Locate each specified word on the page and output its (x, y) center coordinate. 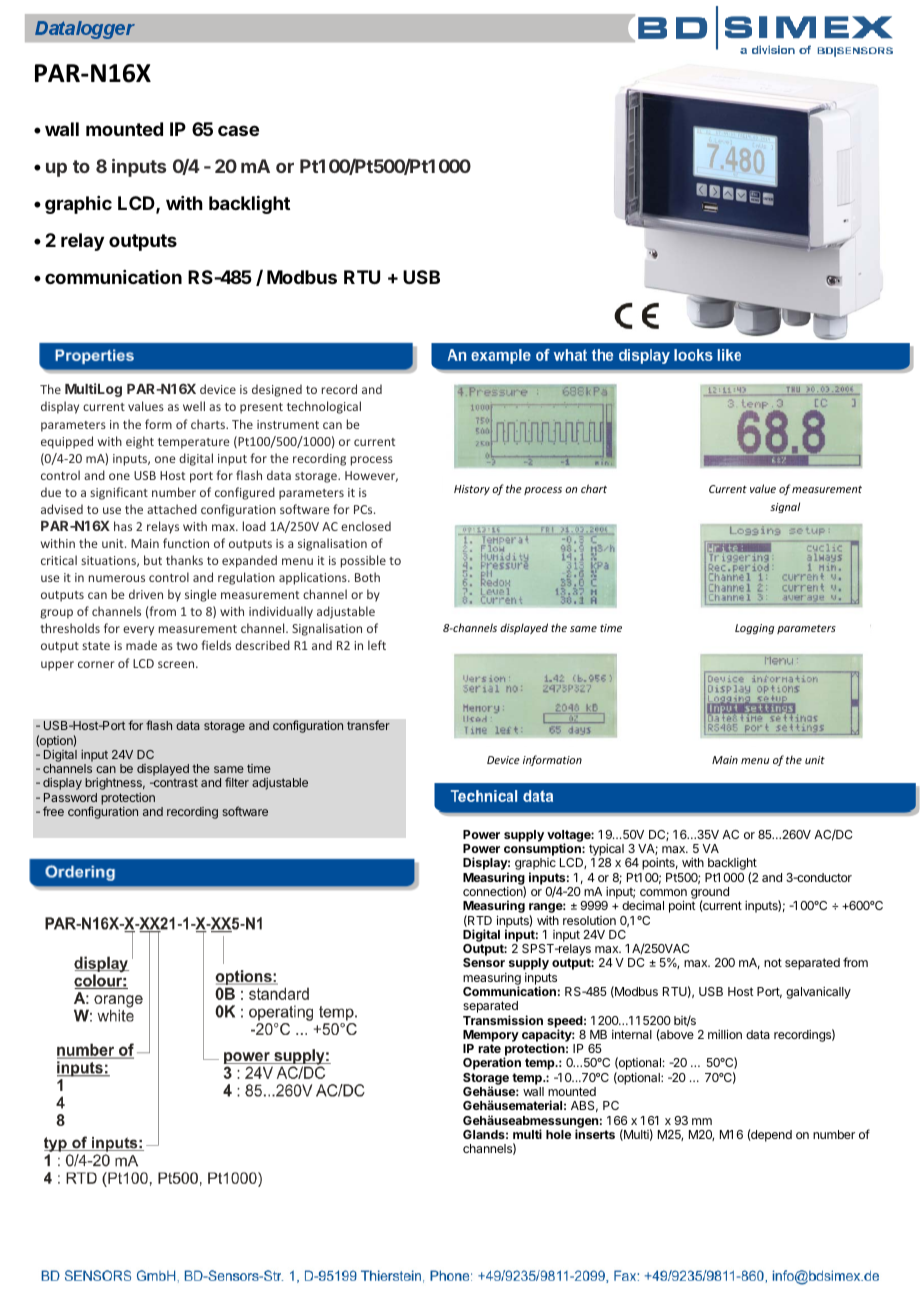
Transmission (503, 1020)
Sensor (484, 962)
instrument (288, 424)
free (53, 811)
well (194, 406)
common (663, 892)
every (138, 631)
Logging (754, 629)
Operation (492, 1063)
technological (324, 407)
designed (277, 390)
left (377, 645)
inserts (595, 1134)
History (472, 490)
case (238, 130)
